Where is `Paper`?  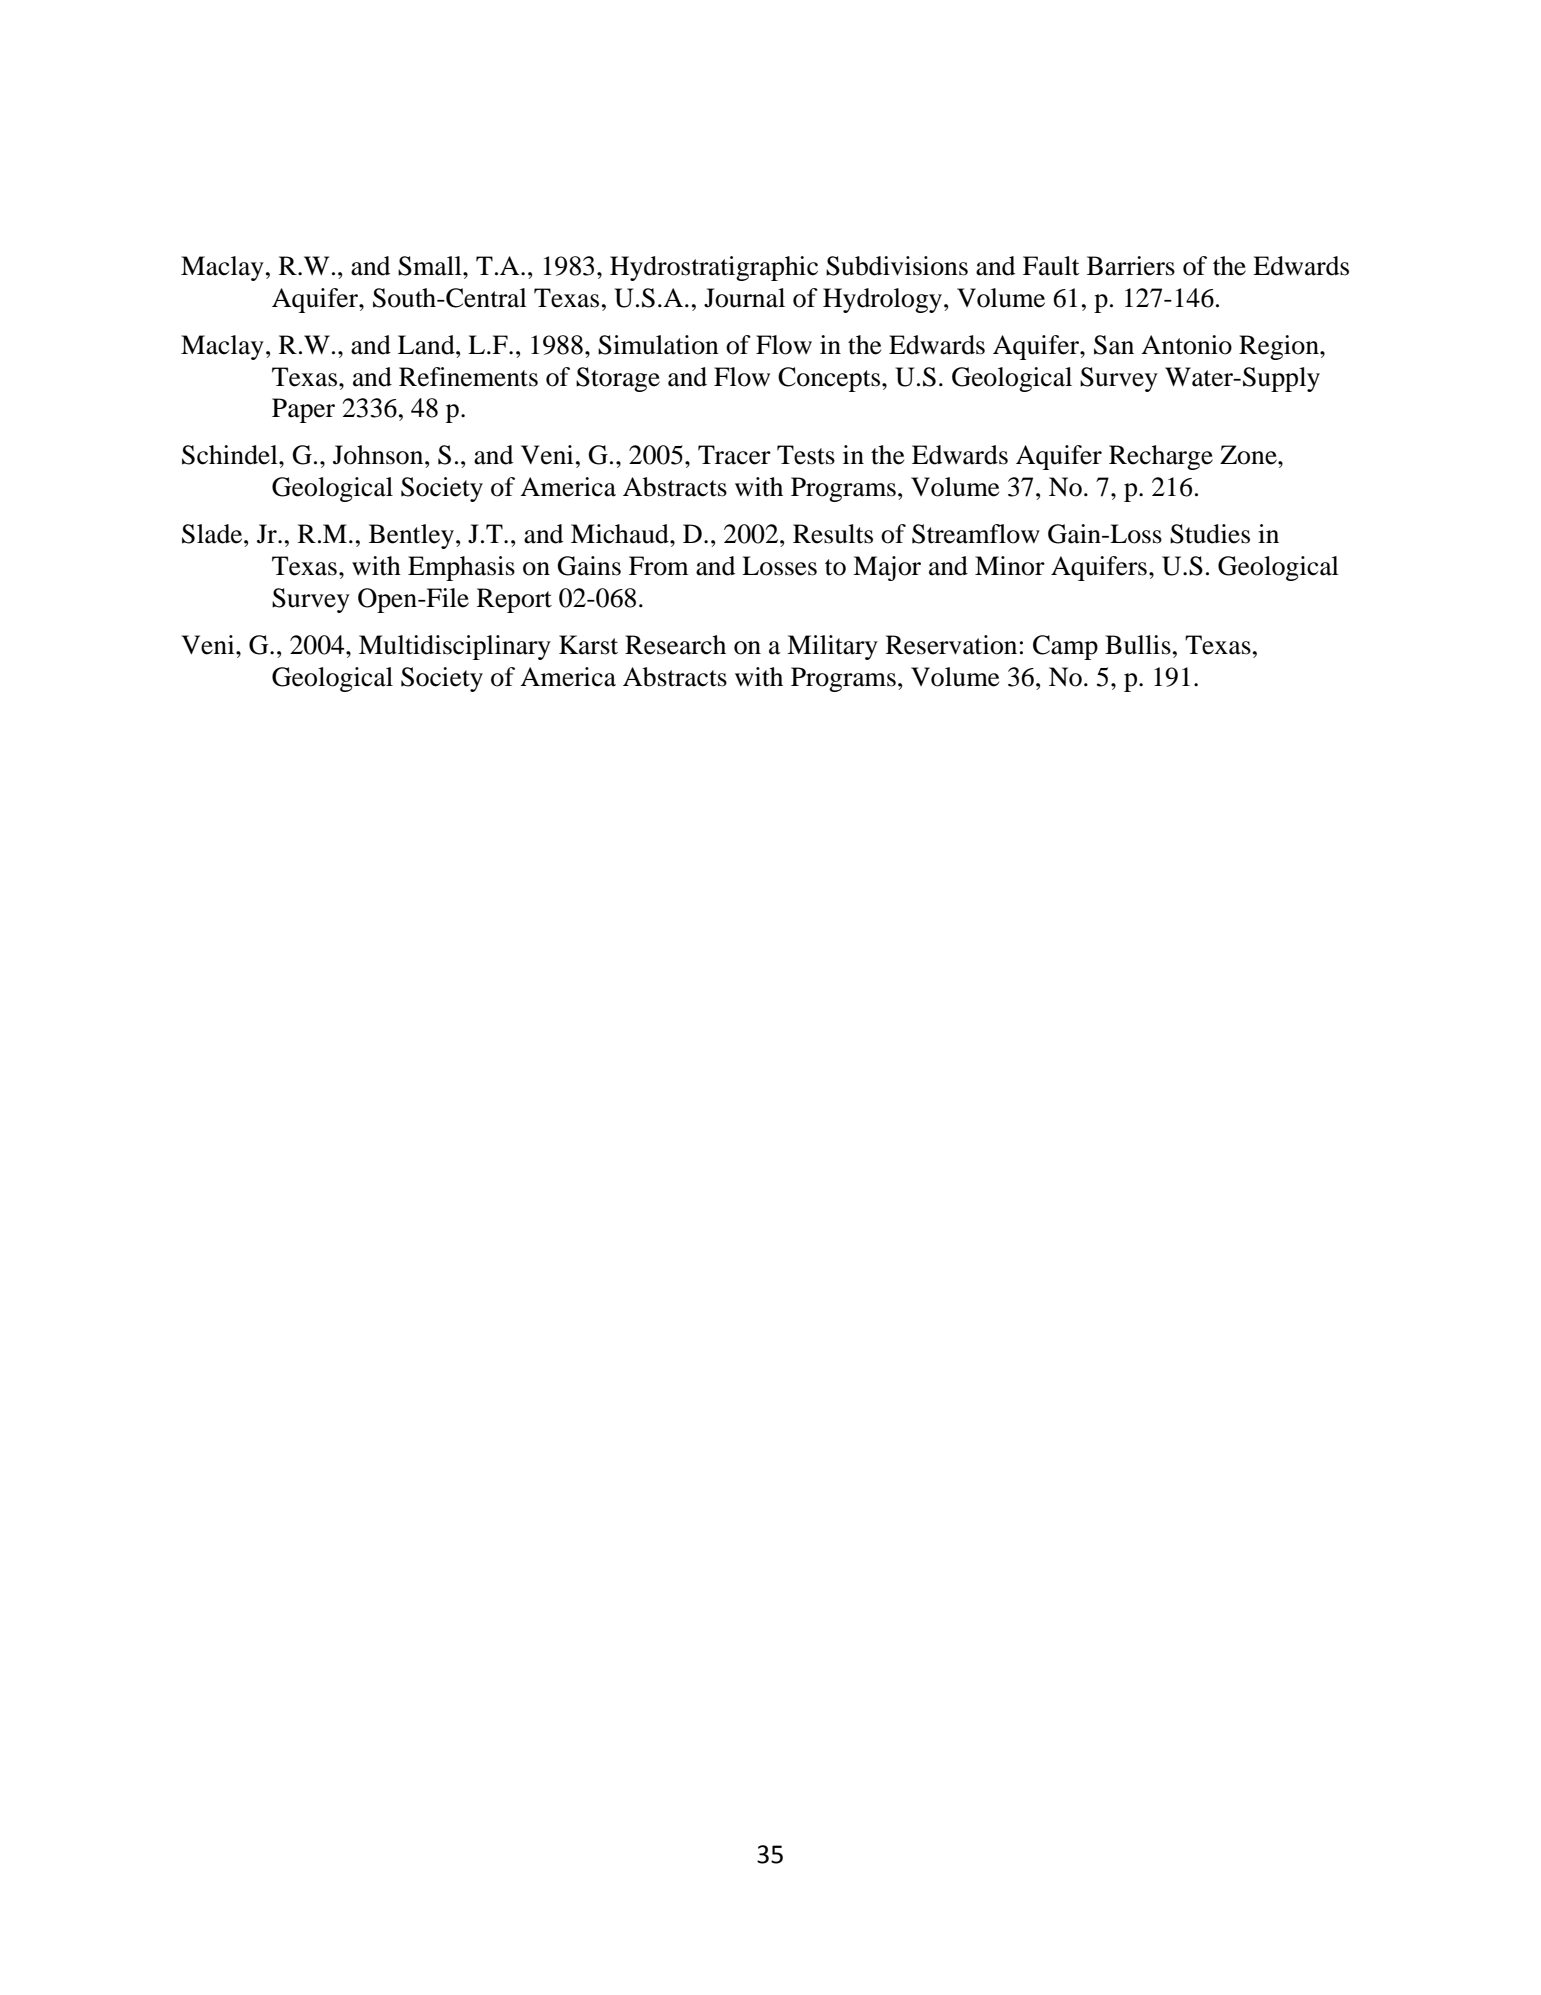
Paper is located at coordinates (303, 410).
